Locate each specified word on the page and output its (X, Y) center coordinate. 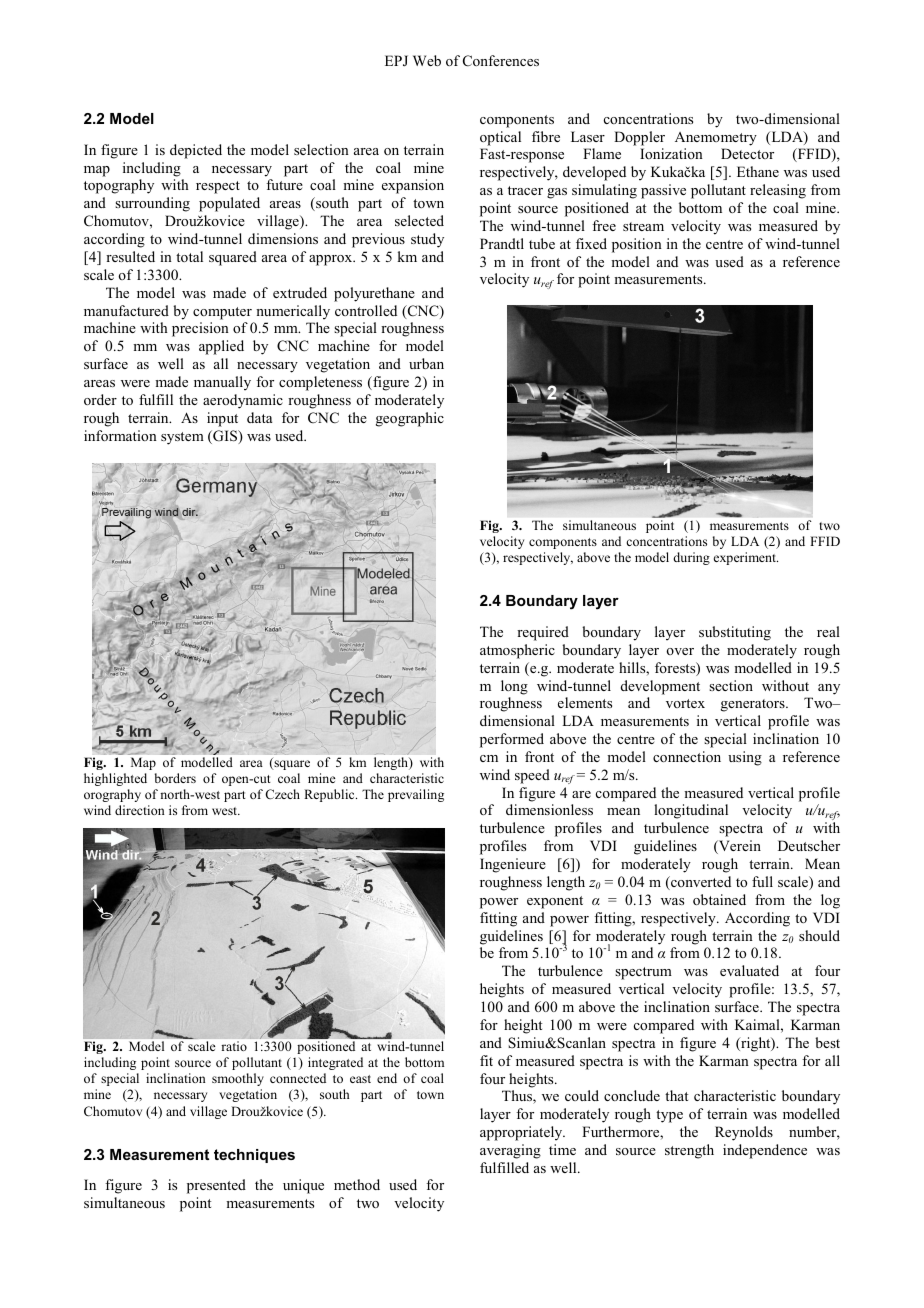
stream (643, 226)
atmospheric (517, 651)
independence (765, 1151)
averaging (510, 1151)
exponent (555, 902)
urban (426, 363)
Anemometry (716, 139)
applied (221, 347)
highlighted (115, 779)
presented (216, 1186)
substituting (735, 633)
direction (140, 810)
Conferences (501, 61)
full (762, 881)
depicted (196, 151)
